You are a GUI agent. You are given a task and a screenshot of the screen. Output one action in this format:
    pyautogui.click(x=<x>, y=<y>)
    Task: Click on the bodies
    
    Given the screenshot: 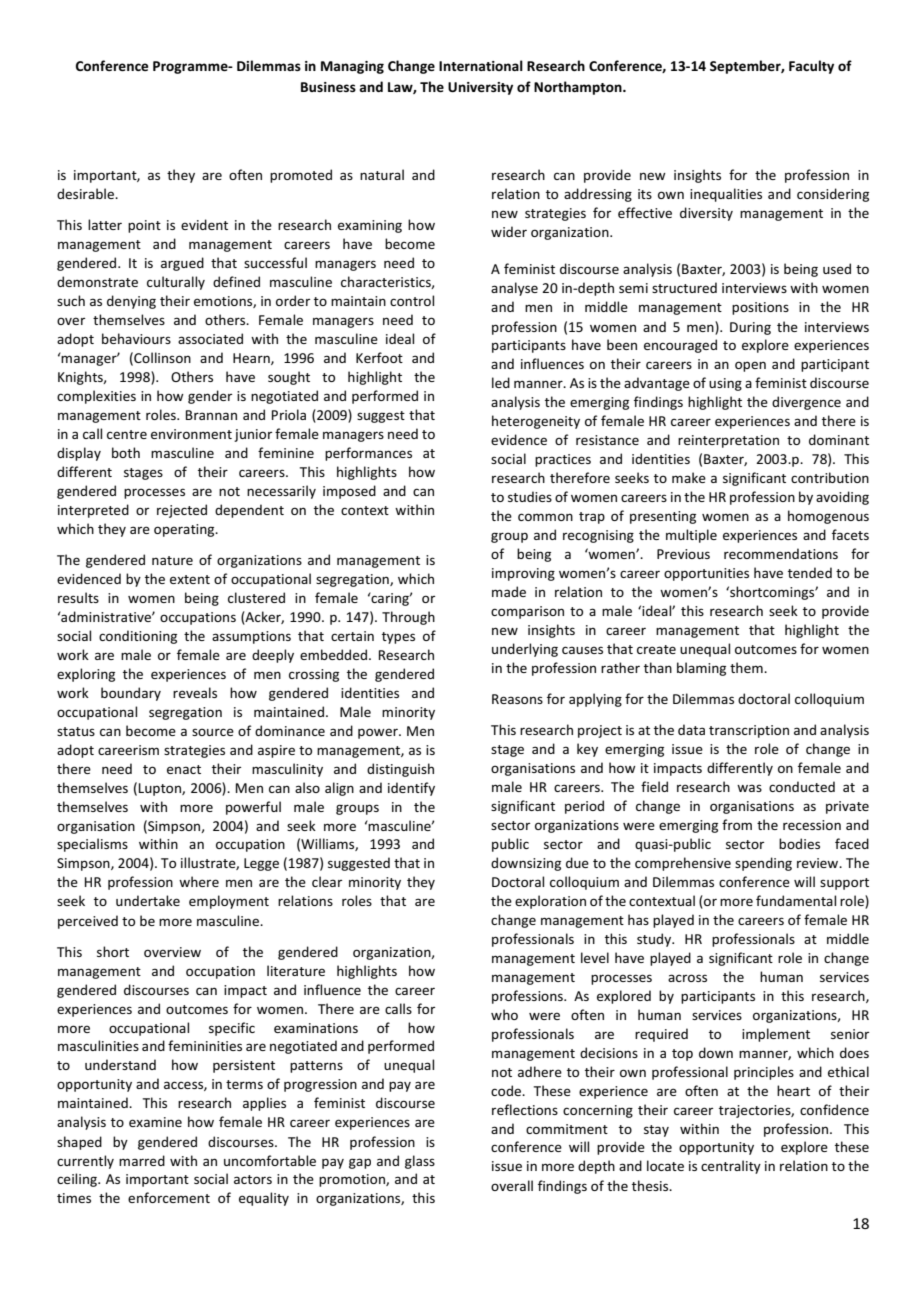 What is the action you would take?
    pyautogui.click(x=799, y=843)
